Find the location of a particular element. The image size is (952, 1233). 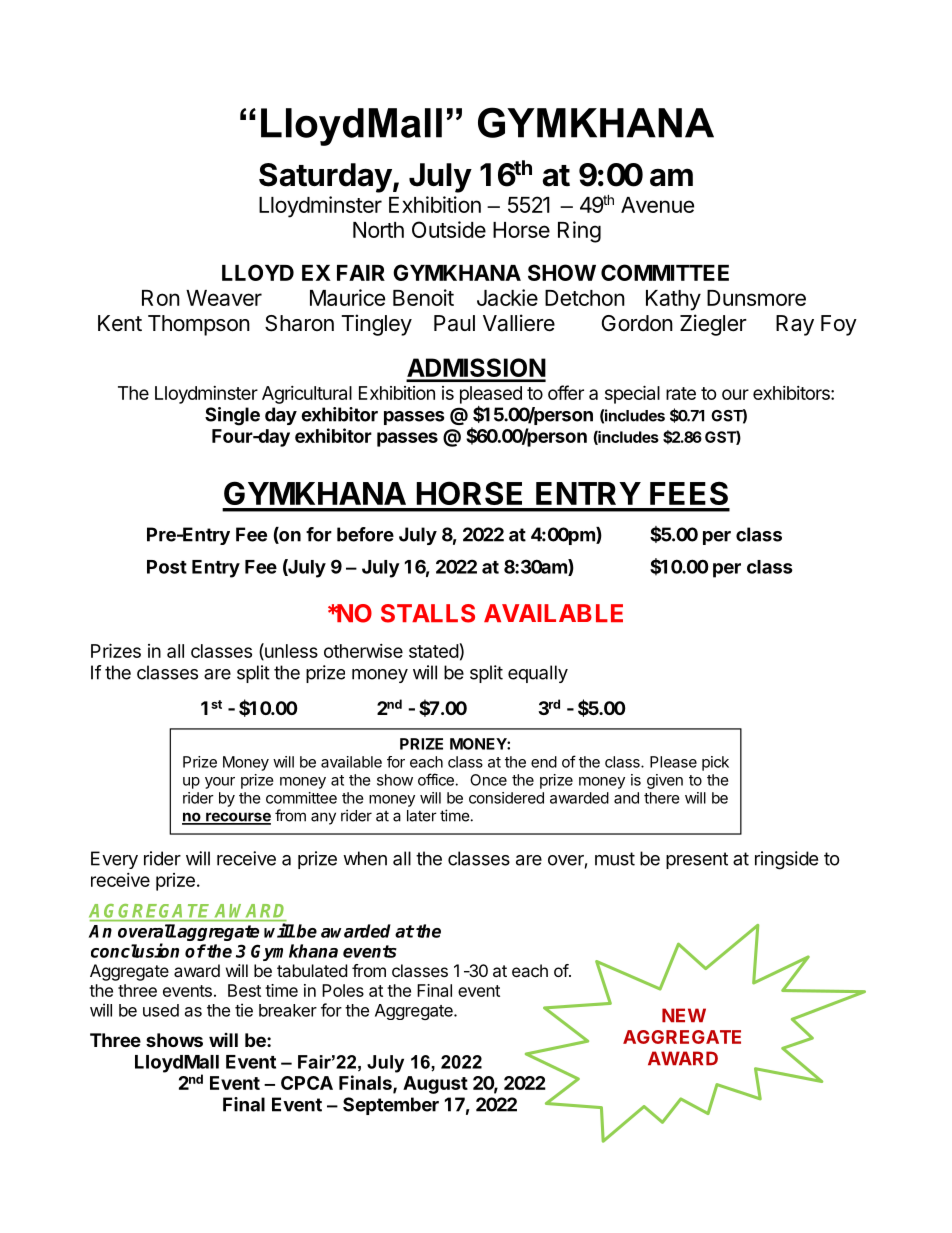

Post is located at coordinates (167, 567).
